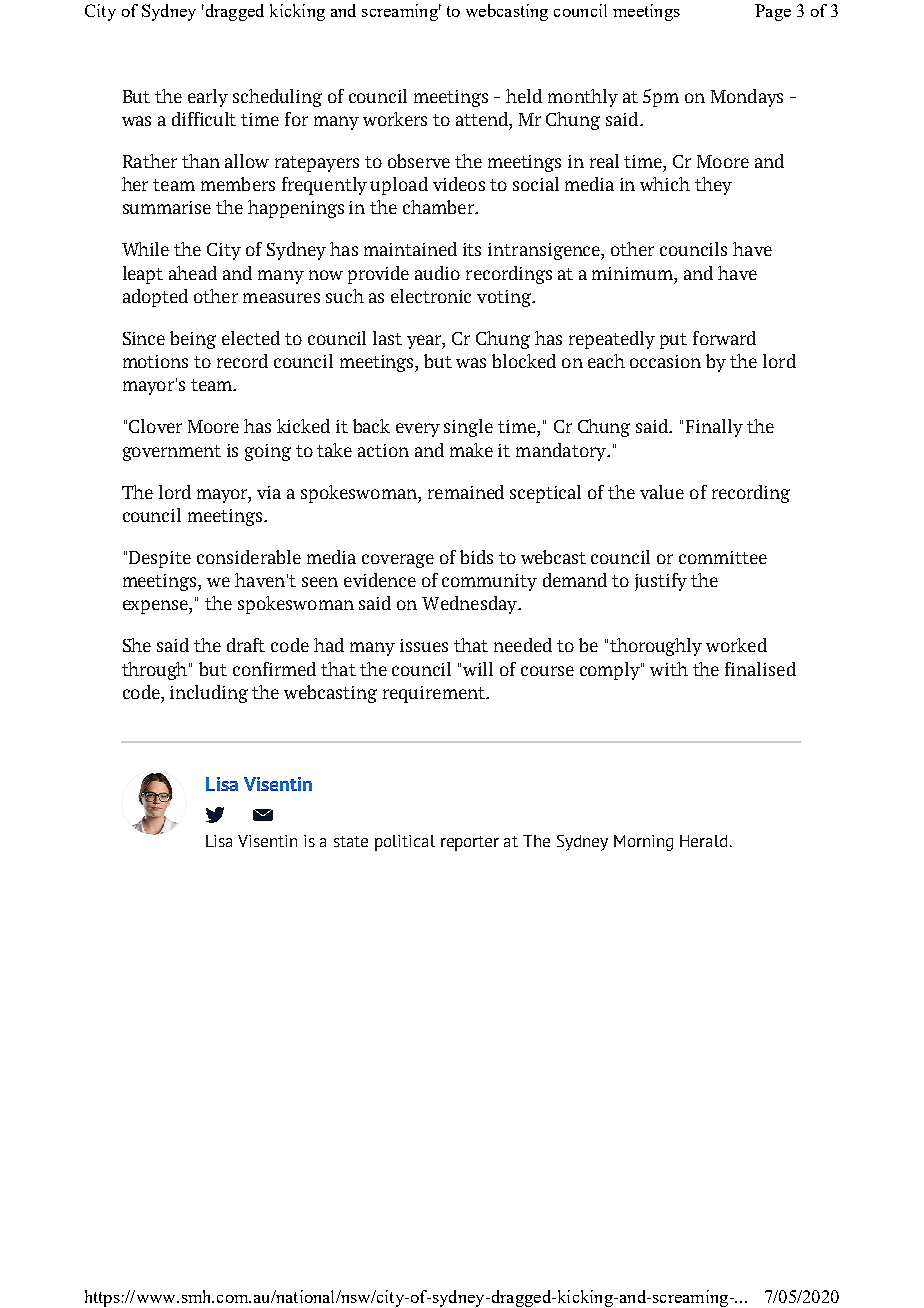  Describe the element at coordinates (208, 98) in the screenshot. I see `early` at that location.
